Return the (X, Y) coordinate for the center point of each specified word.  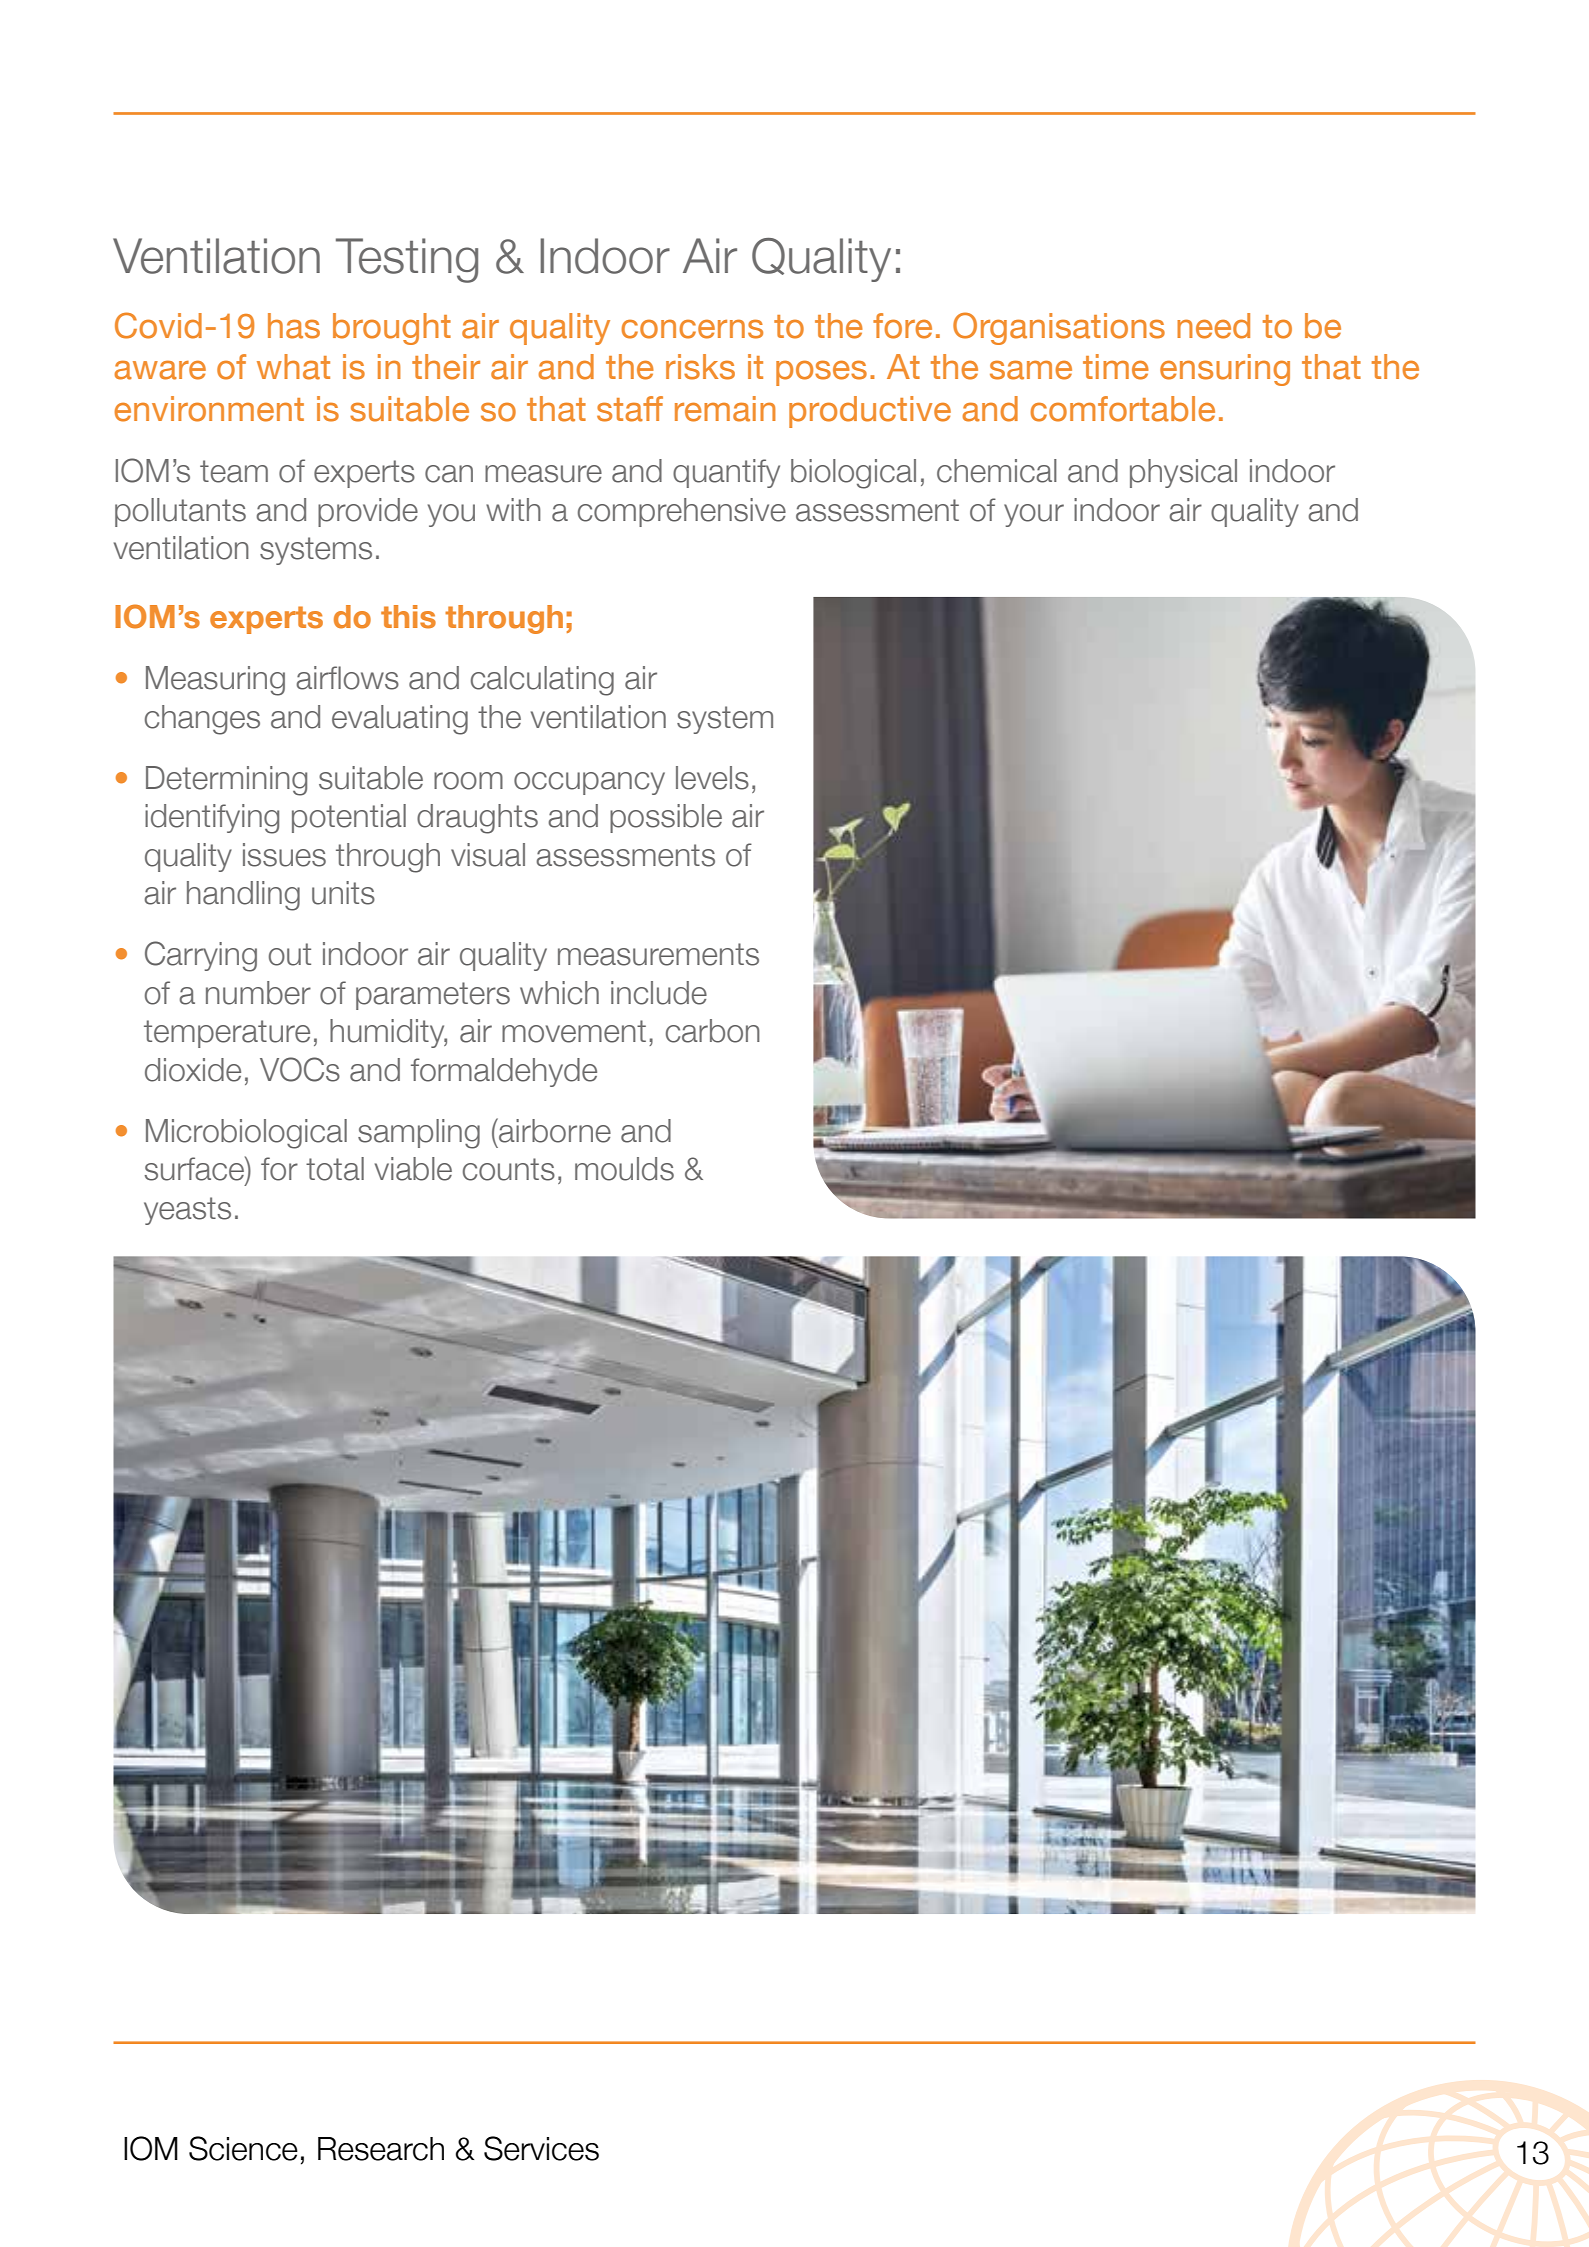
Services (541, 2148)
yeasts (187, 1211)
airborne (554, 1130)
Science (243, 2148)
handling (243, 896)
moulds (624, 1169)
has (294, 326)
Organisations (1059, 328)
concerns (692, 329)
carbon (713, 1031)
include (659, 993)
